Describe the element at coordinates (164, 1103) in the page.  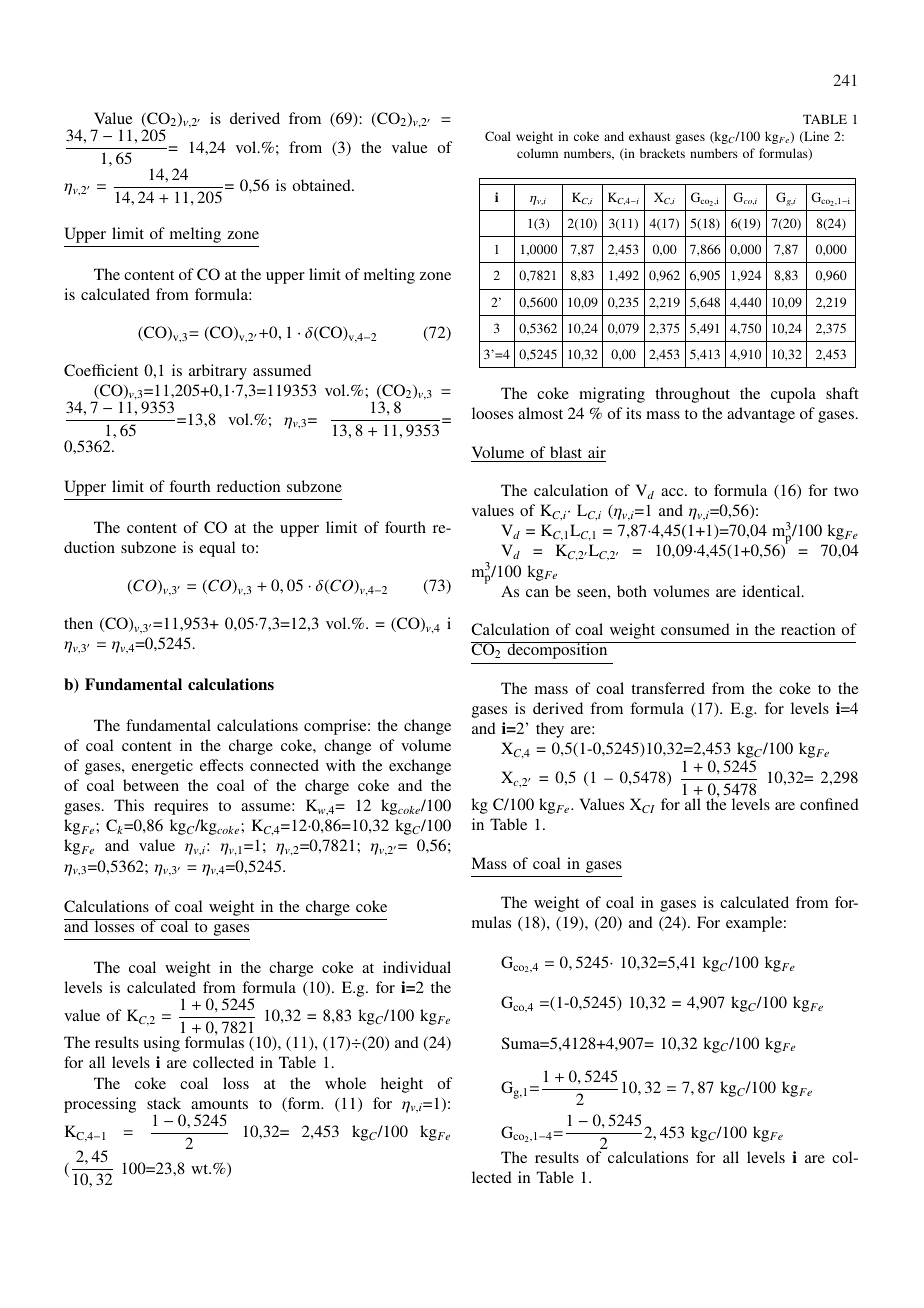
I see `stack` at that location.
